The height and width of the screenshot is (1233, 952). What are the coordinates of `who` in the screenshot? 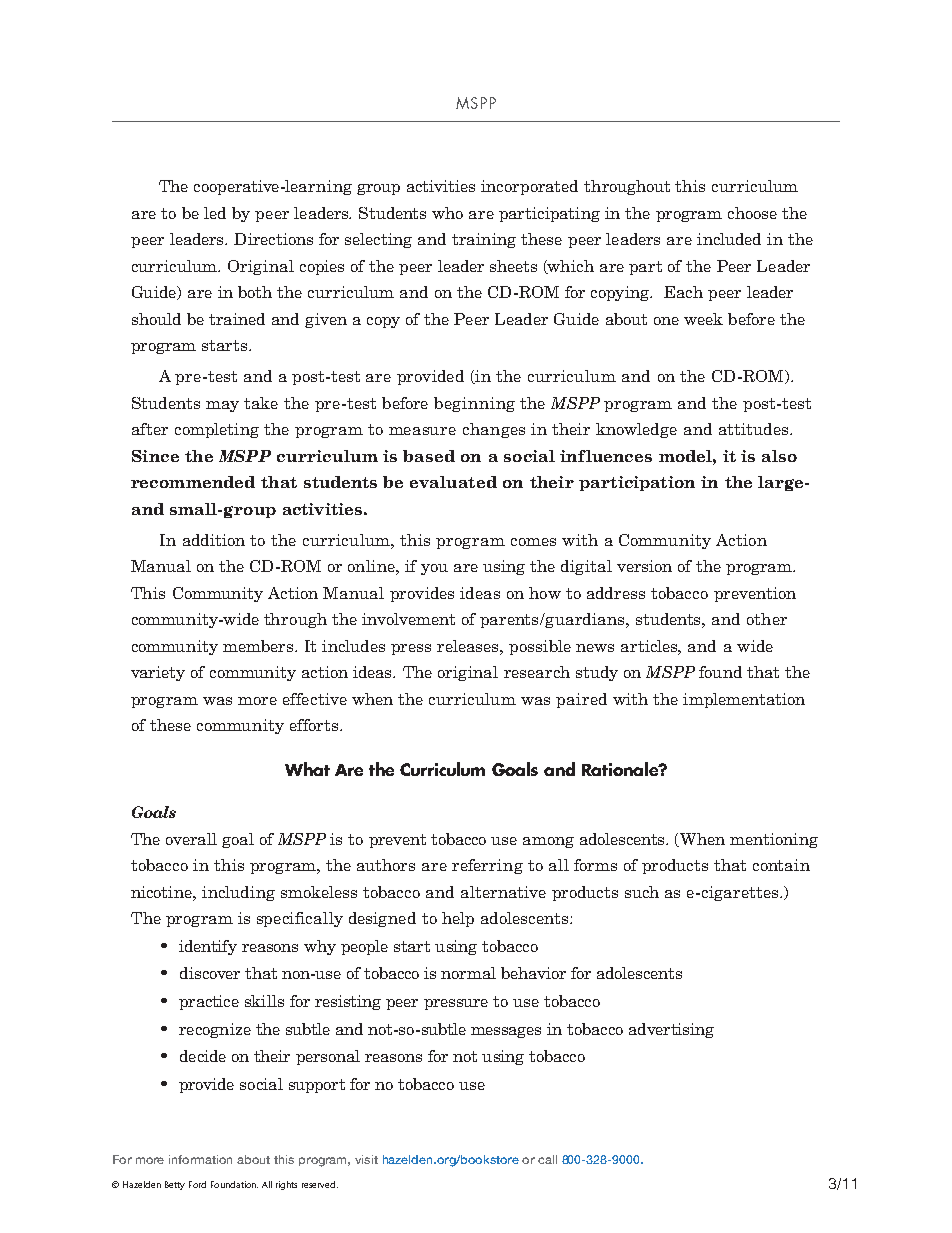 It's located at (447, 213).
